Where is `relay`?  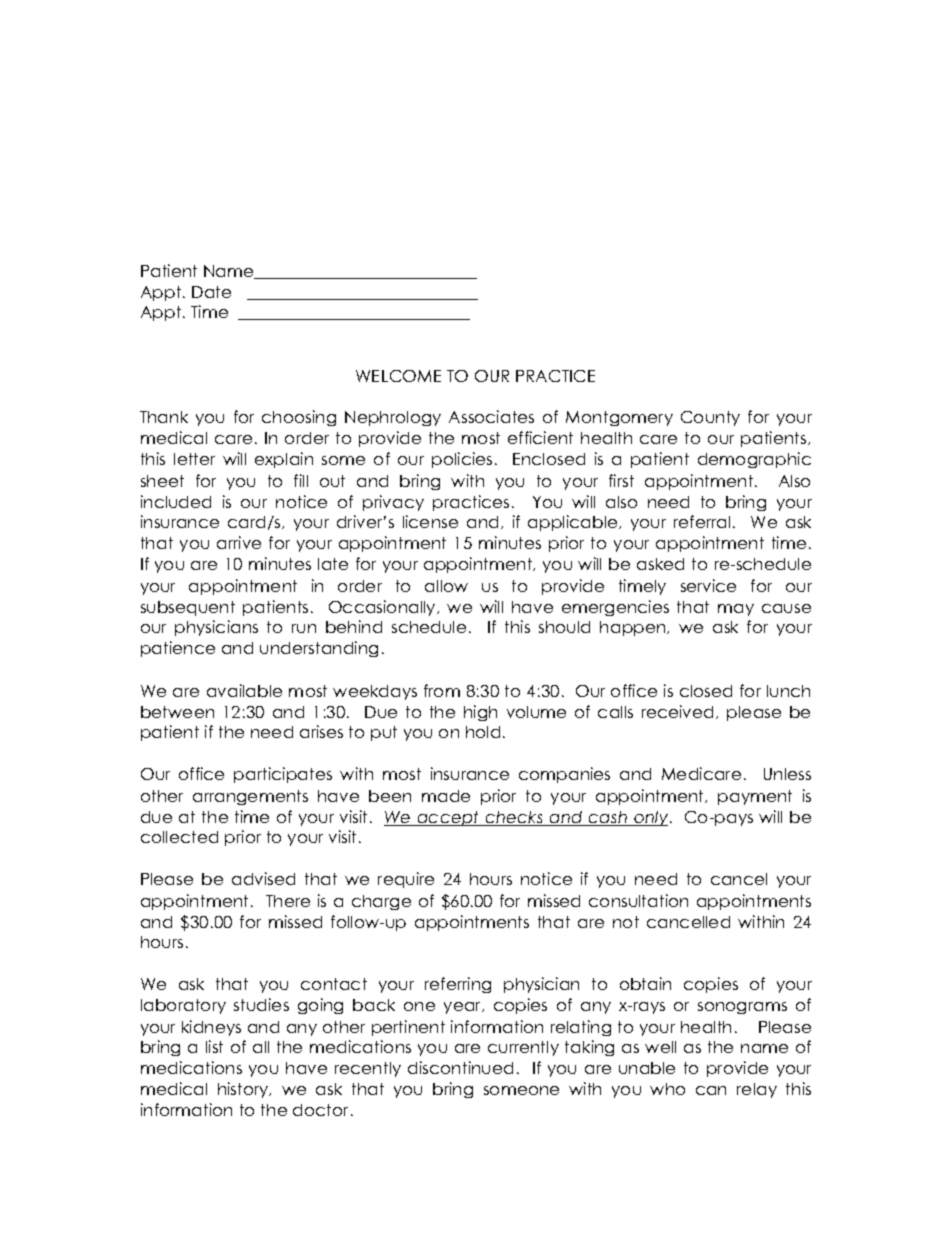
relay is located at coordinates (757, 1090).
